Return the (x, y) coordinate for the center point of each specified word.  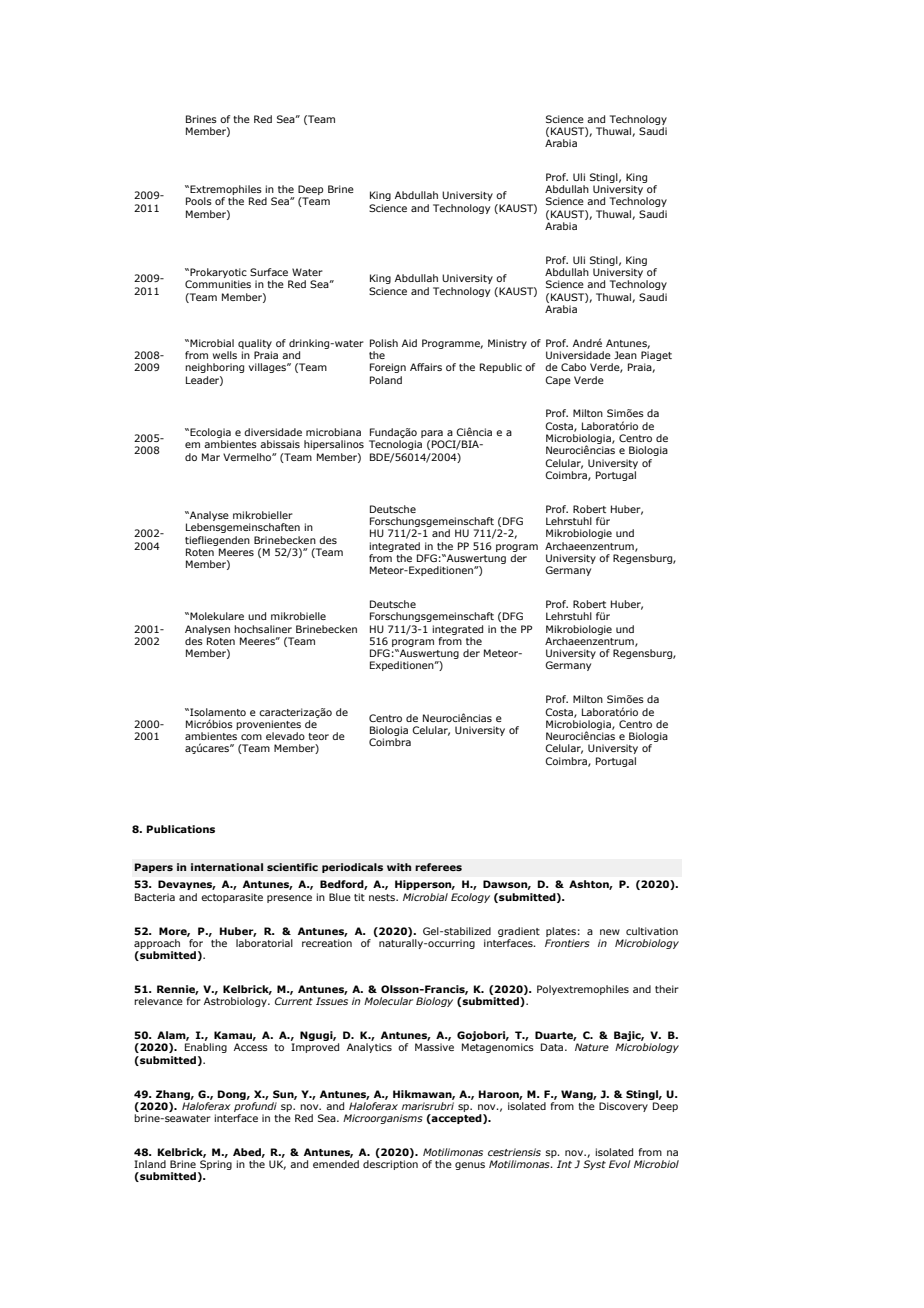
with (399, 867)
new (610, 932)
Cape (558, 381)
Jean (625, 355)
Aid (409, 343)
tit (359, 897)
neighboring (214, 368)
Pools (199, 201)
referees (438, 867)
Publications (181, 829)
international (227, 867)
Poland (386, 380)
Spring (215, 1166)
